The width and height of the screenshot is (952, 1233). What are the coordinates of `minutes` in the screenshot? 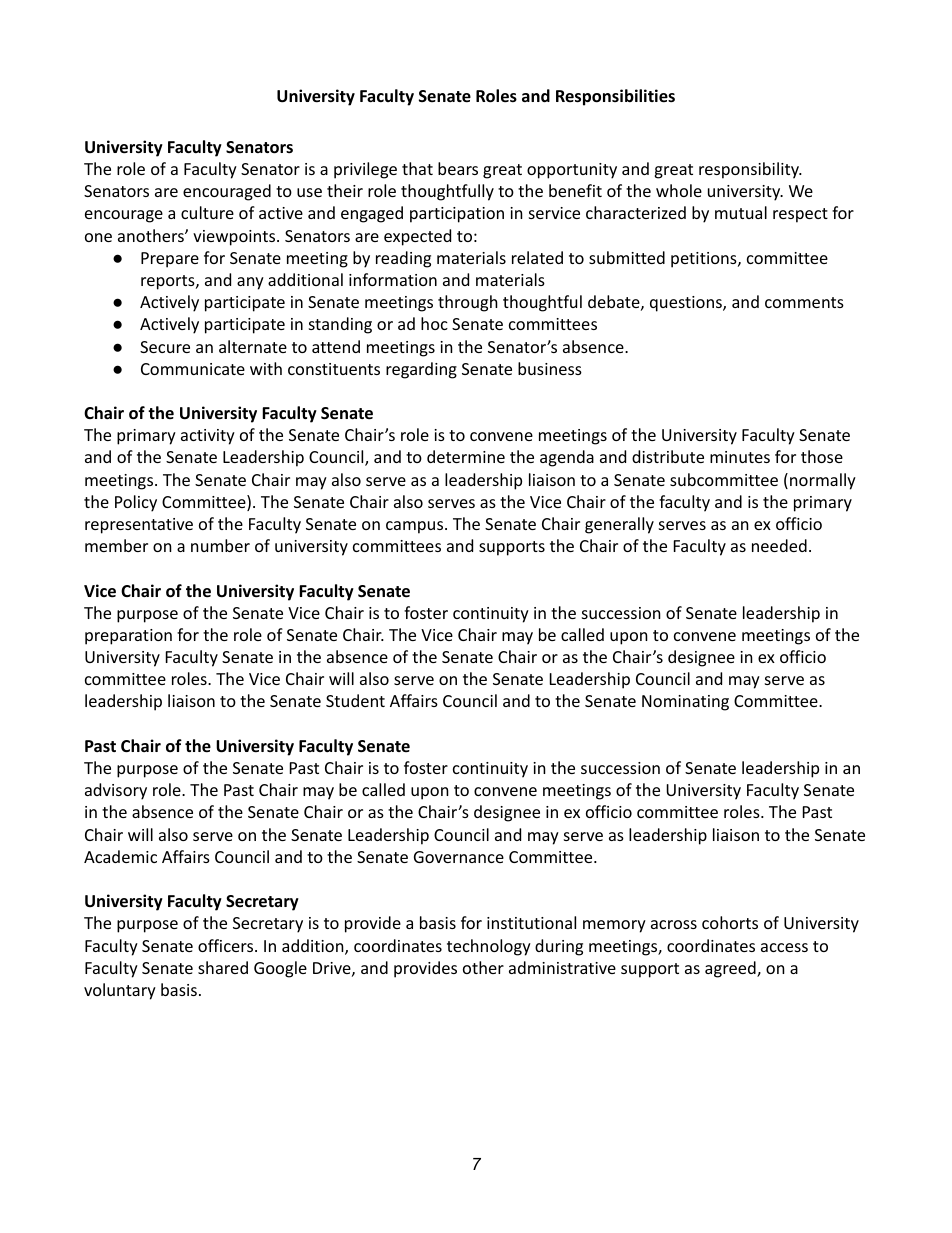 It's located at (740, 457).
